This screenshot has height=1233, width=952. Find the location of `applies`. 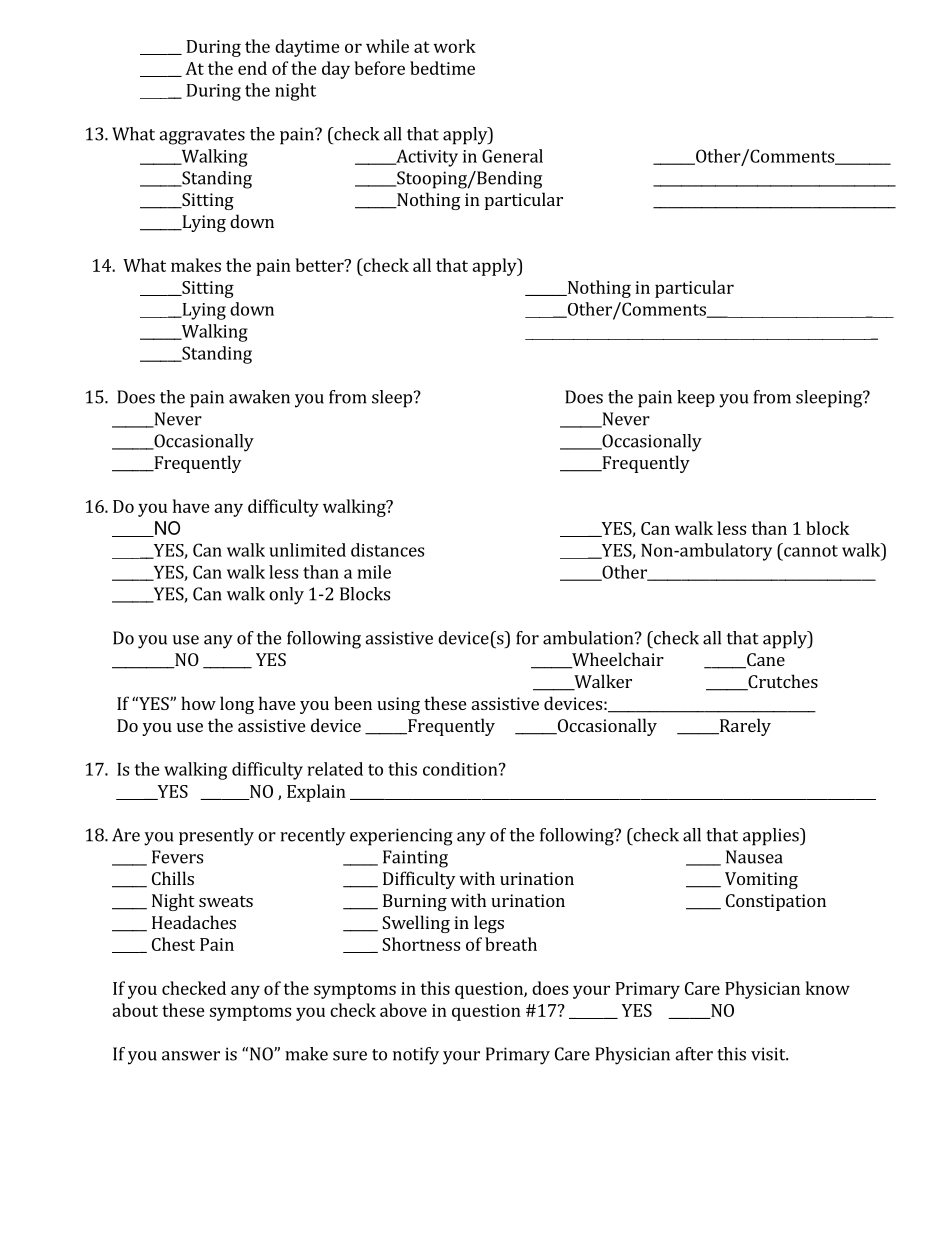

applies is located at coordinates (772, 837).
